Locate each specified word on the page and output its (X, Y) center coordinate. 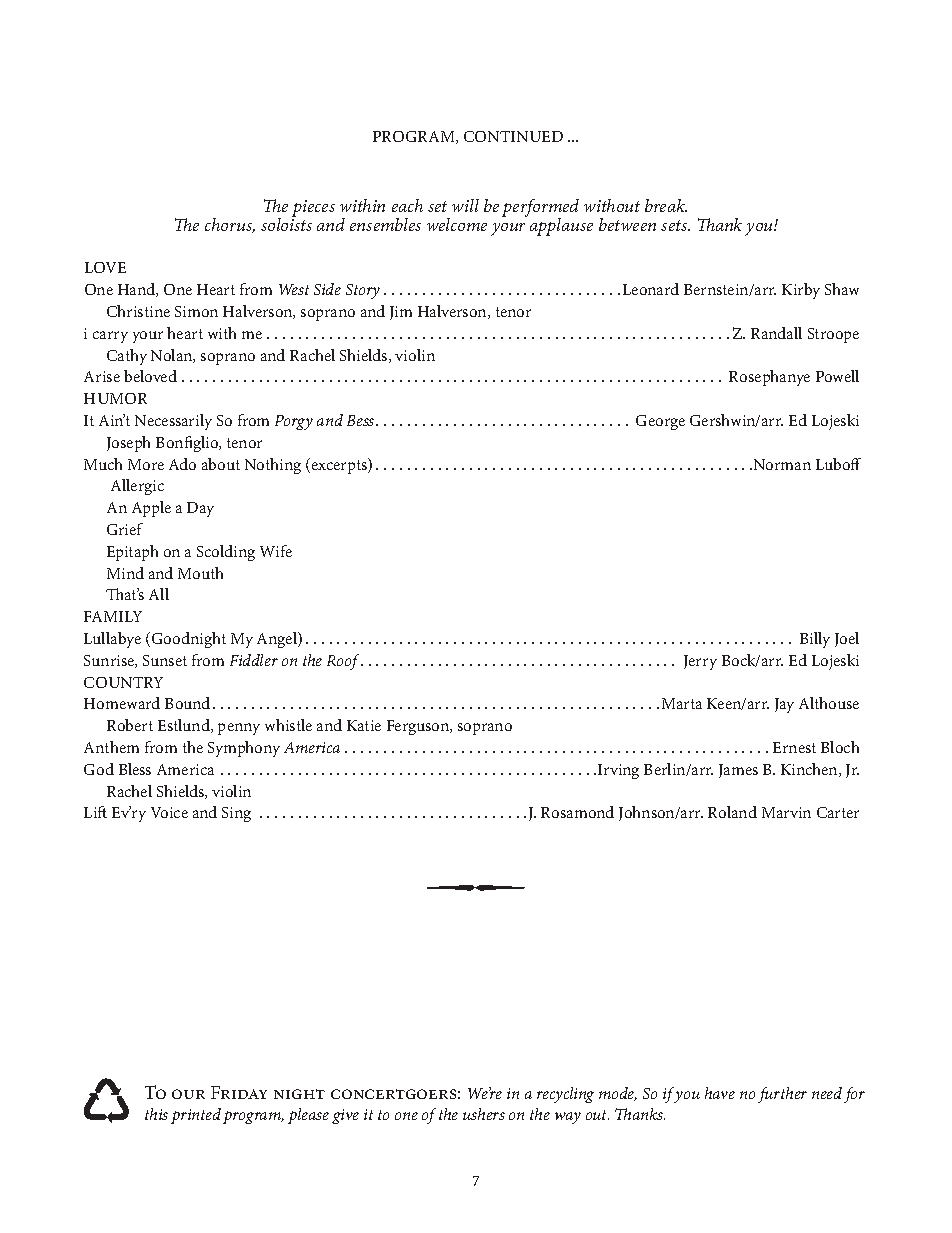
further (782, 1095)
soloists (286, 223)
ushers (484, 1114)
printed (196, 1116)
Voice (169, 812)
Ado (182, 464)
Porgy (294, 422)
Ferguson (419, 727)
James (738, 771)
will (465, 205)
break (666, 205)
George (660, 422)
